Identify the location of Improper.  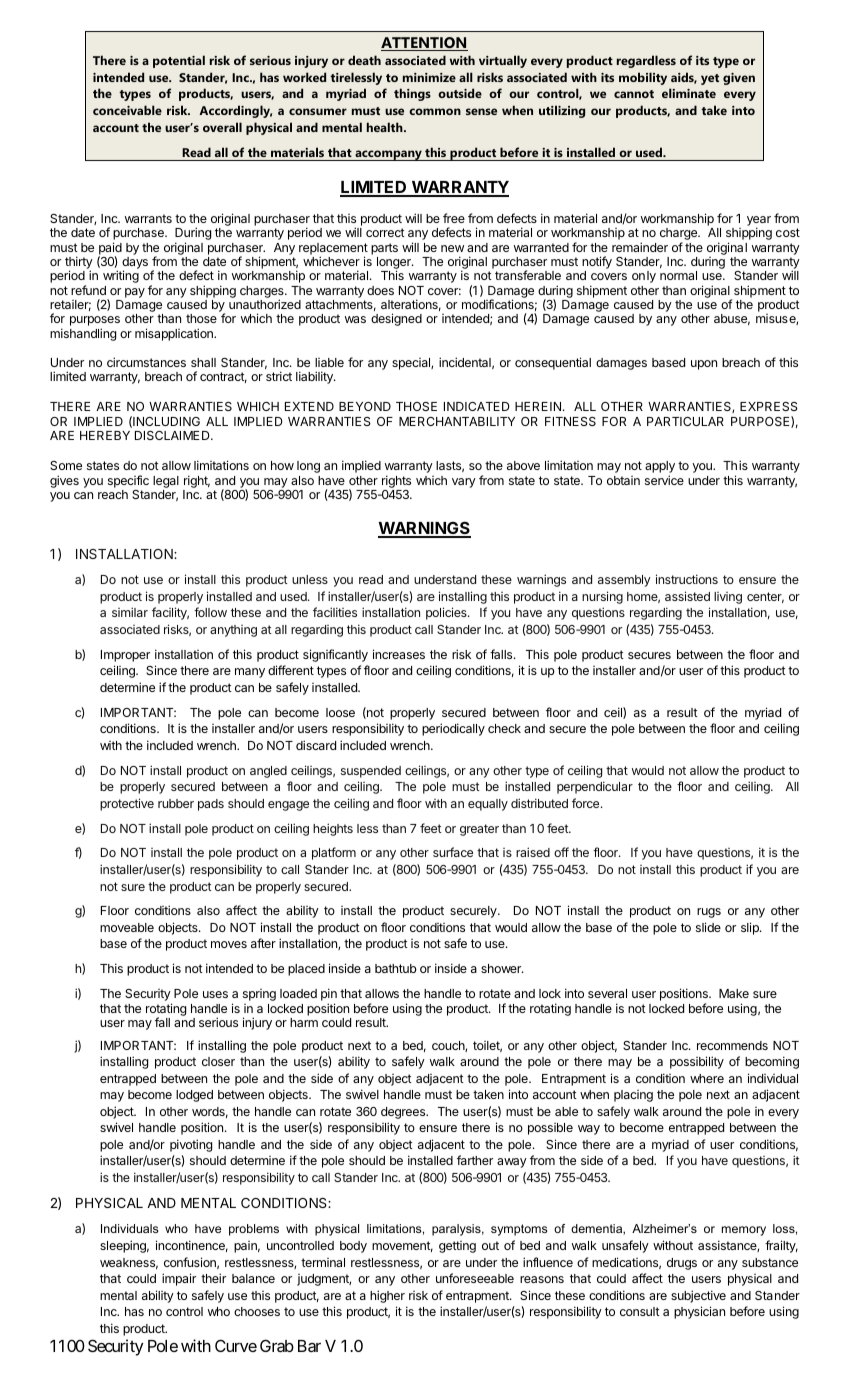
(125, 656).
